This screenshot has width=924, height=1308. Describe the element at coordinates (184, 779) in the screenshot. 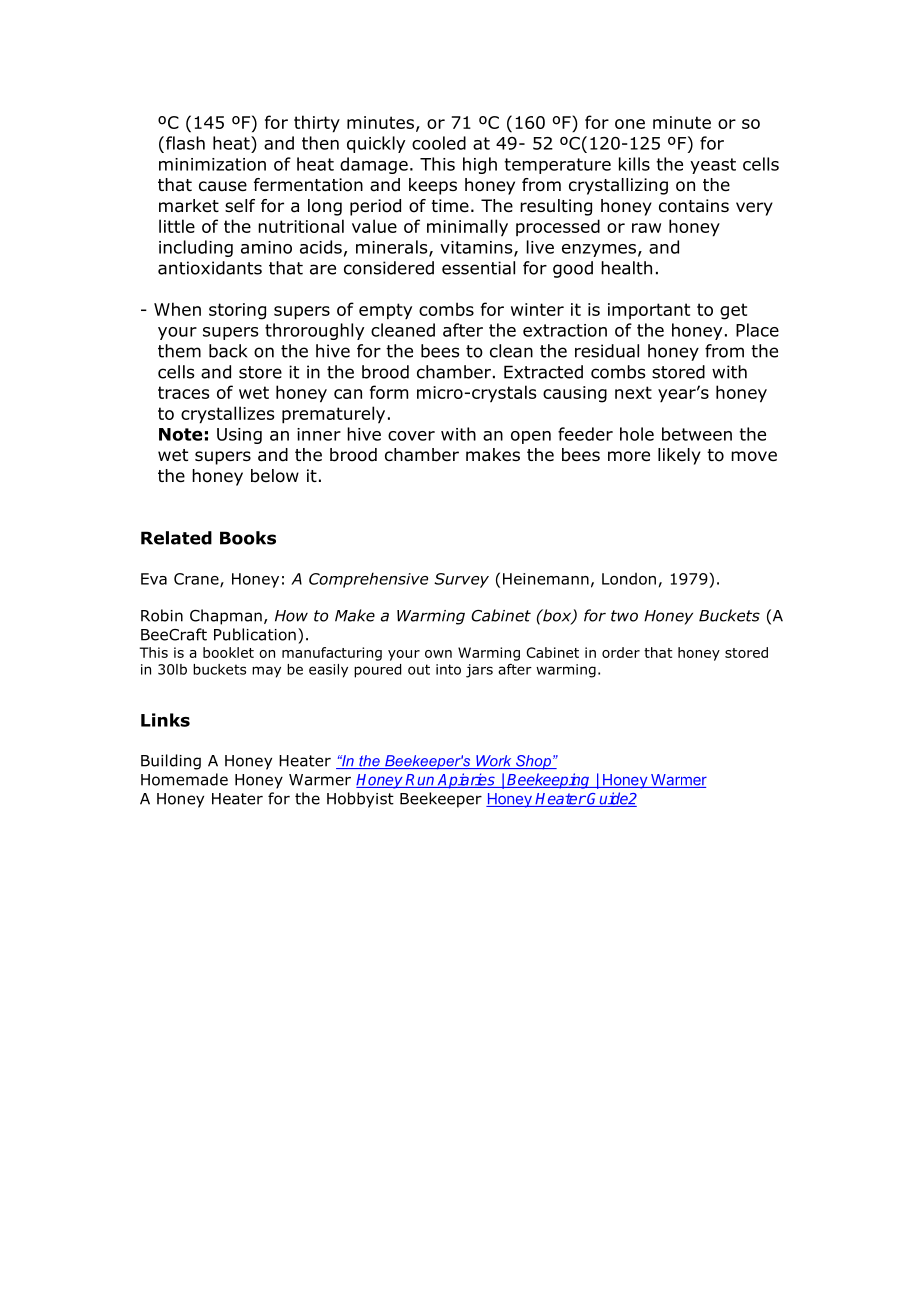

I see `Homemade` at that location.
